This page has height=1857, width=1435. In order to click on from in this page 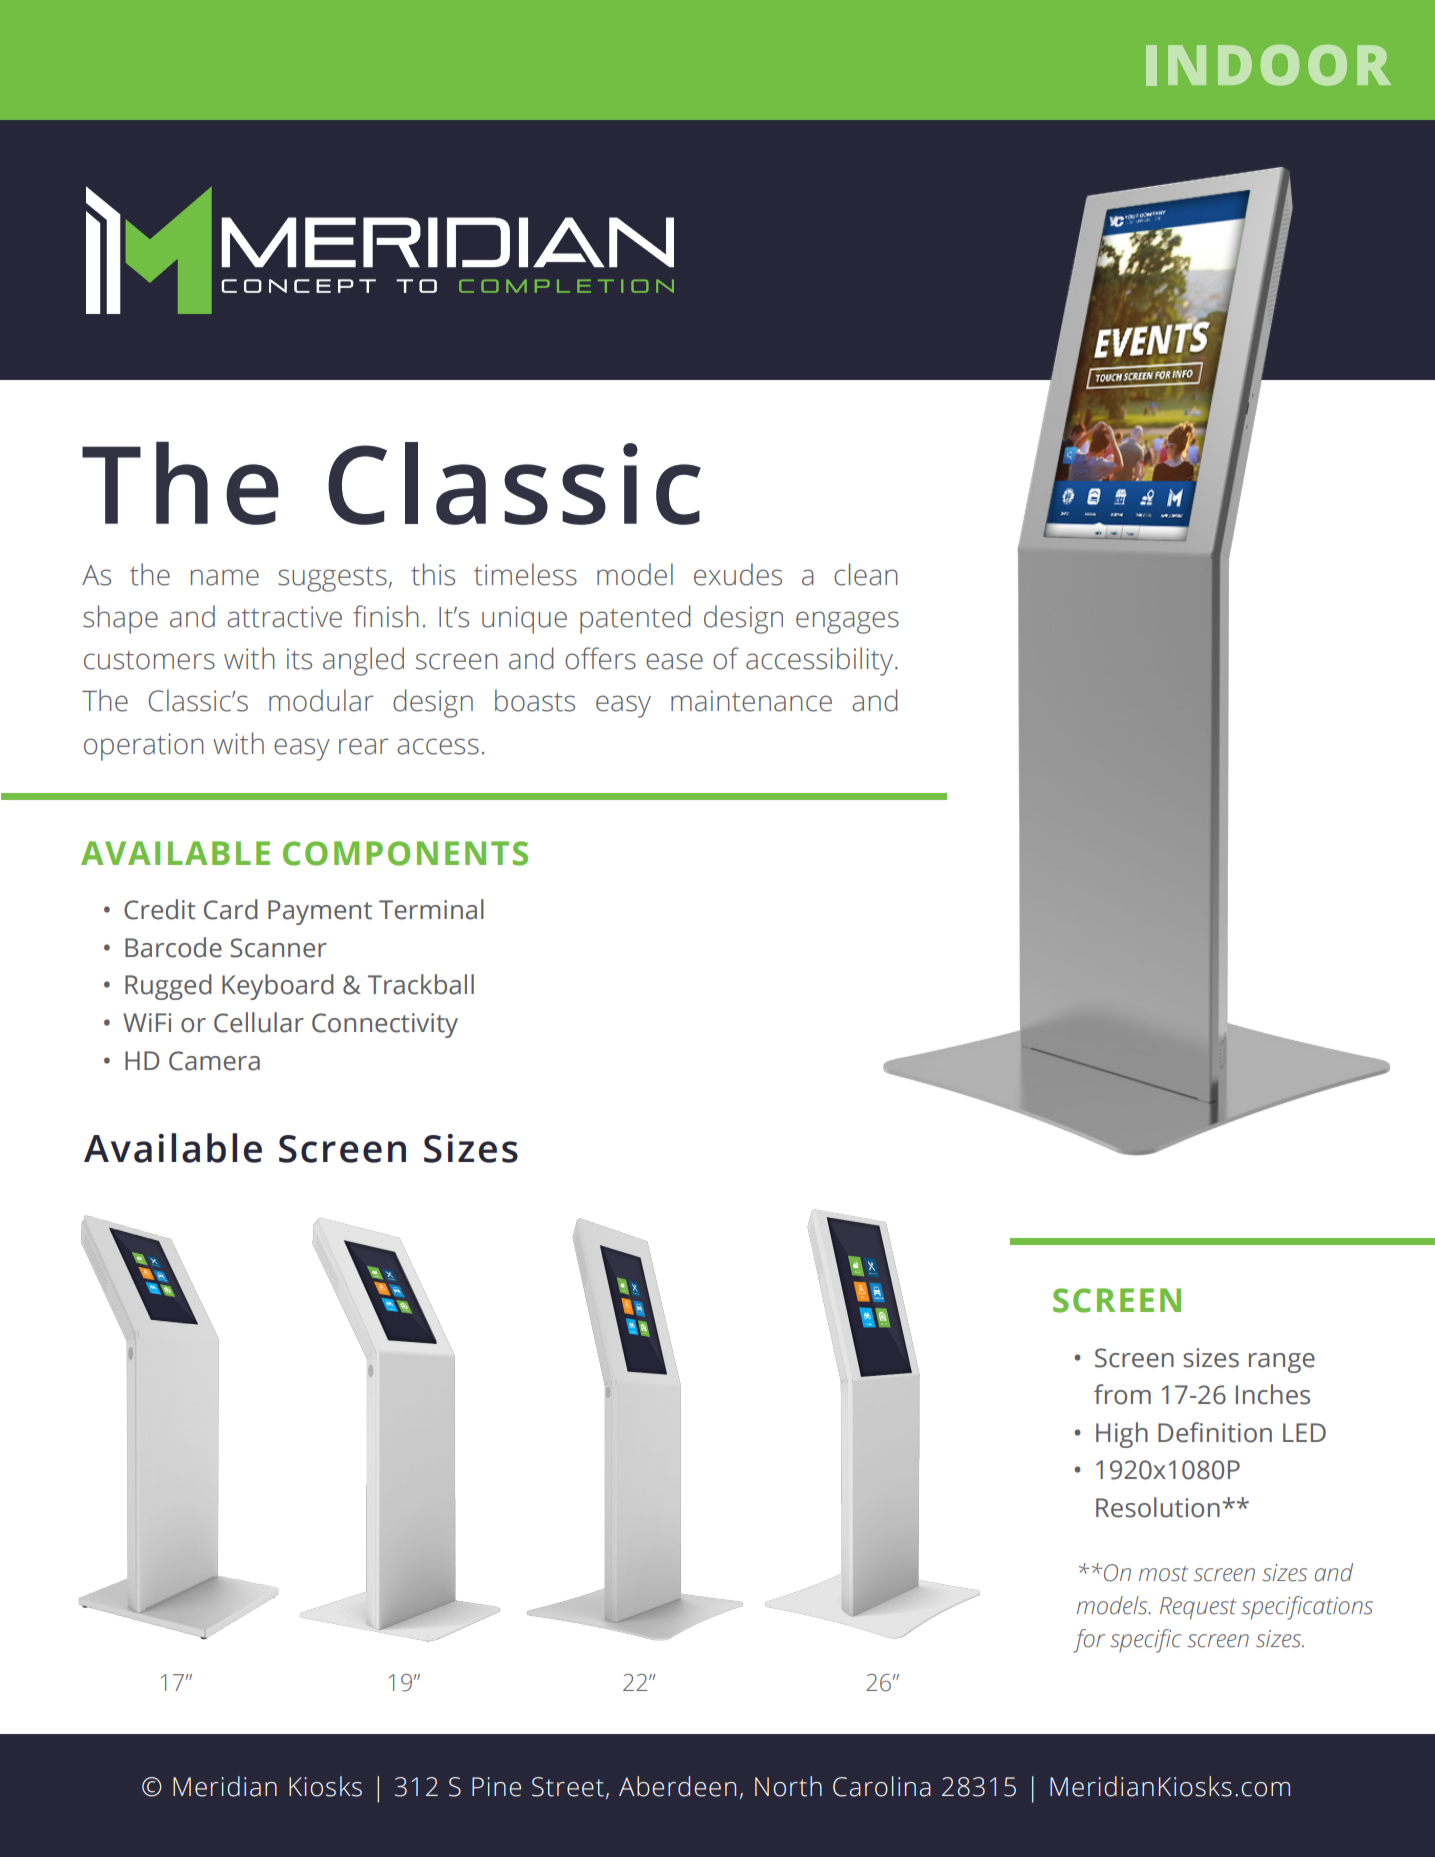, I will do `click(1122, 1394)`.
